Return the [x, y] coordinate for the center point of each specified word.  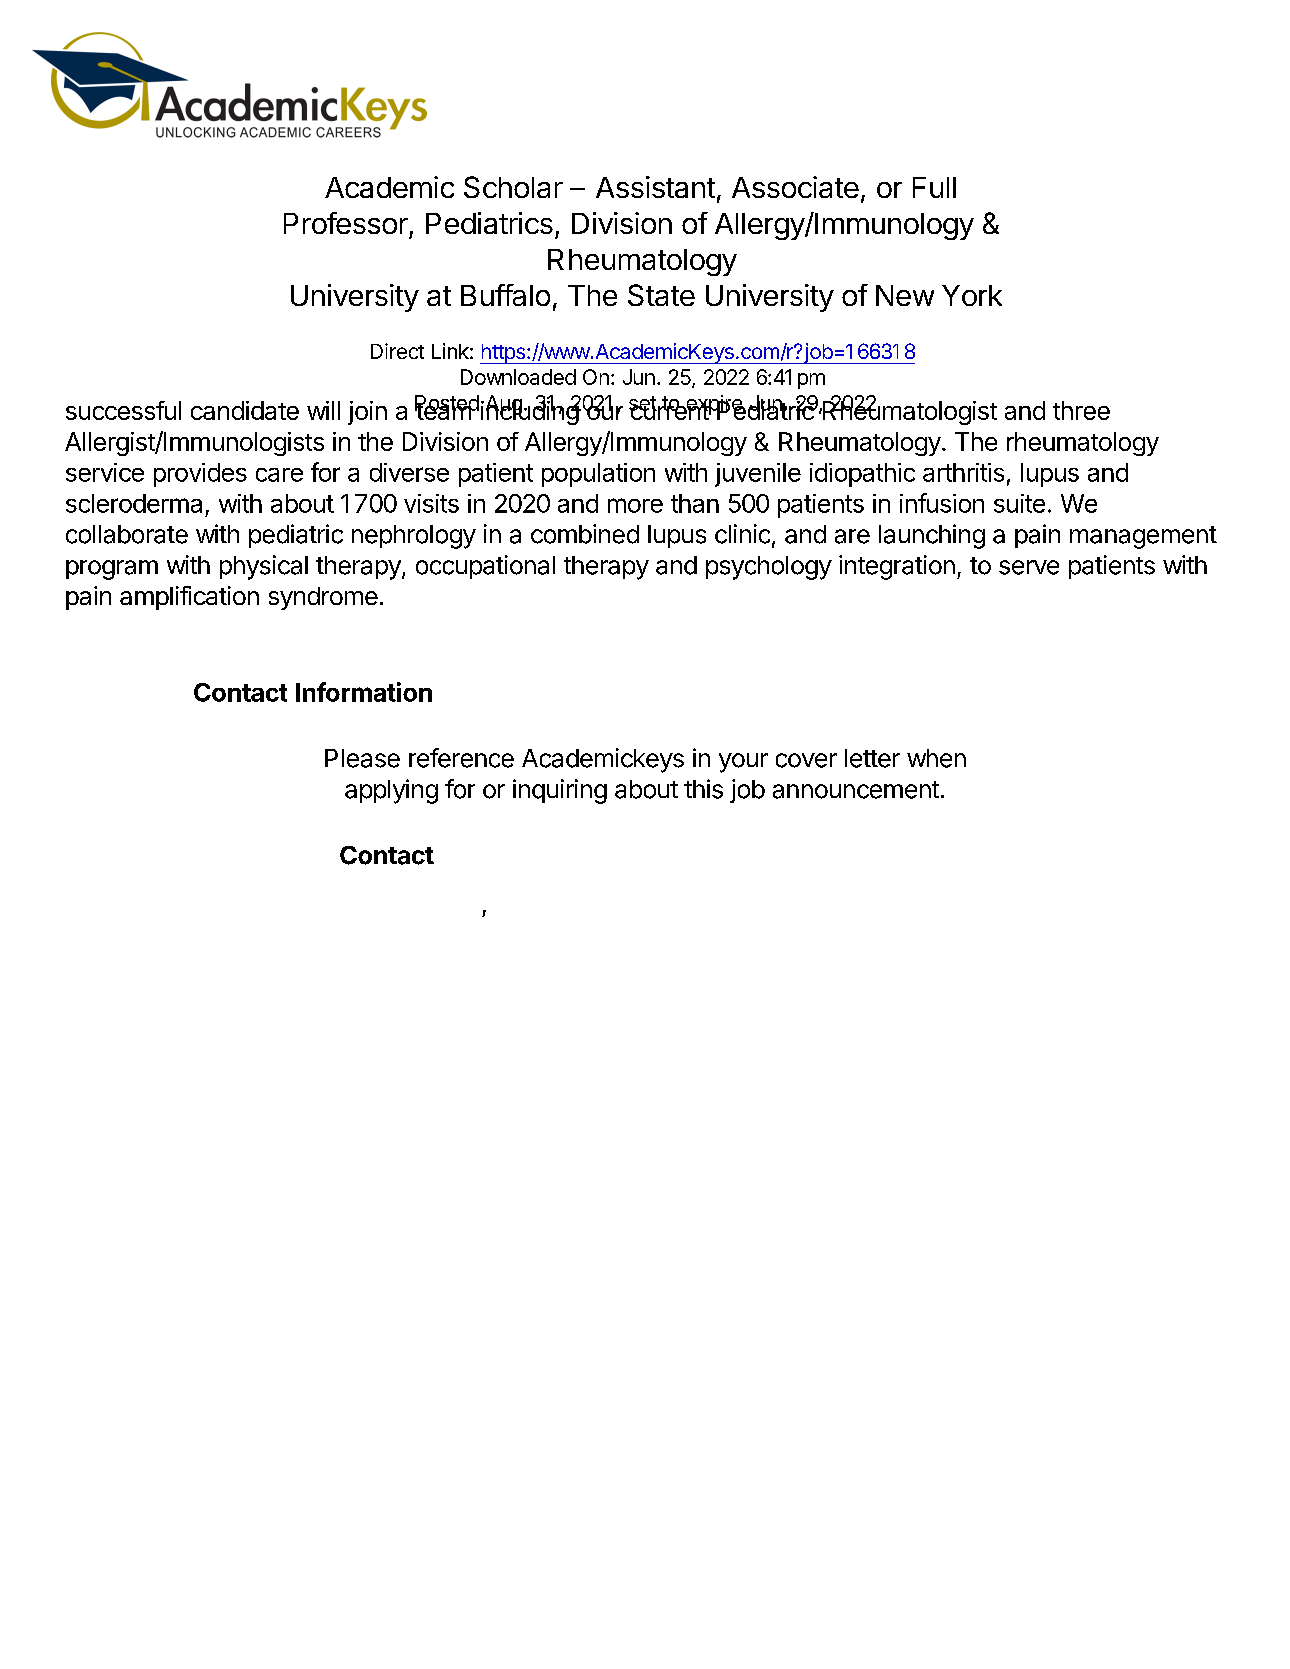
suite [1019, 503]
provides [200, 475]
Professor [346, 223]
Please [362, 758]
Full [934, 187]
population [598, 475]
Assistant [655, 187]
